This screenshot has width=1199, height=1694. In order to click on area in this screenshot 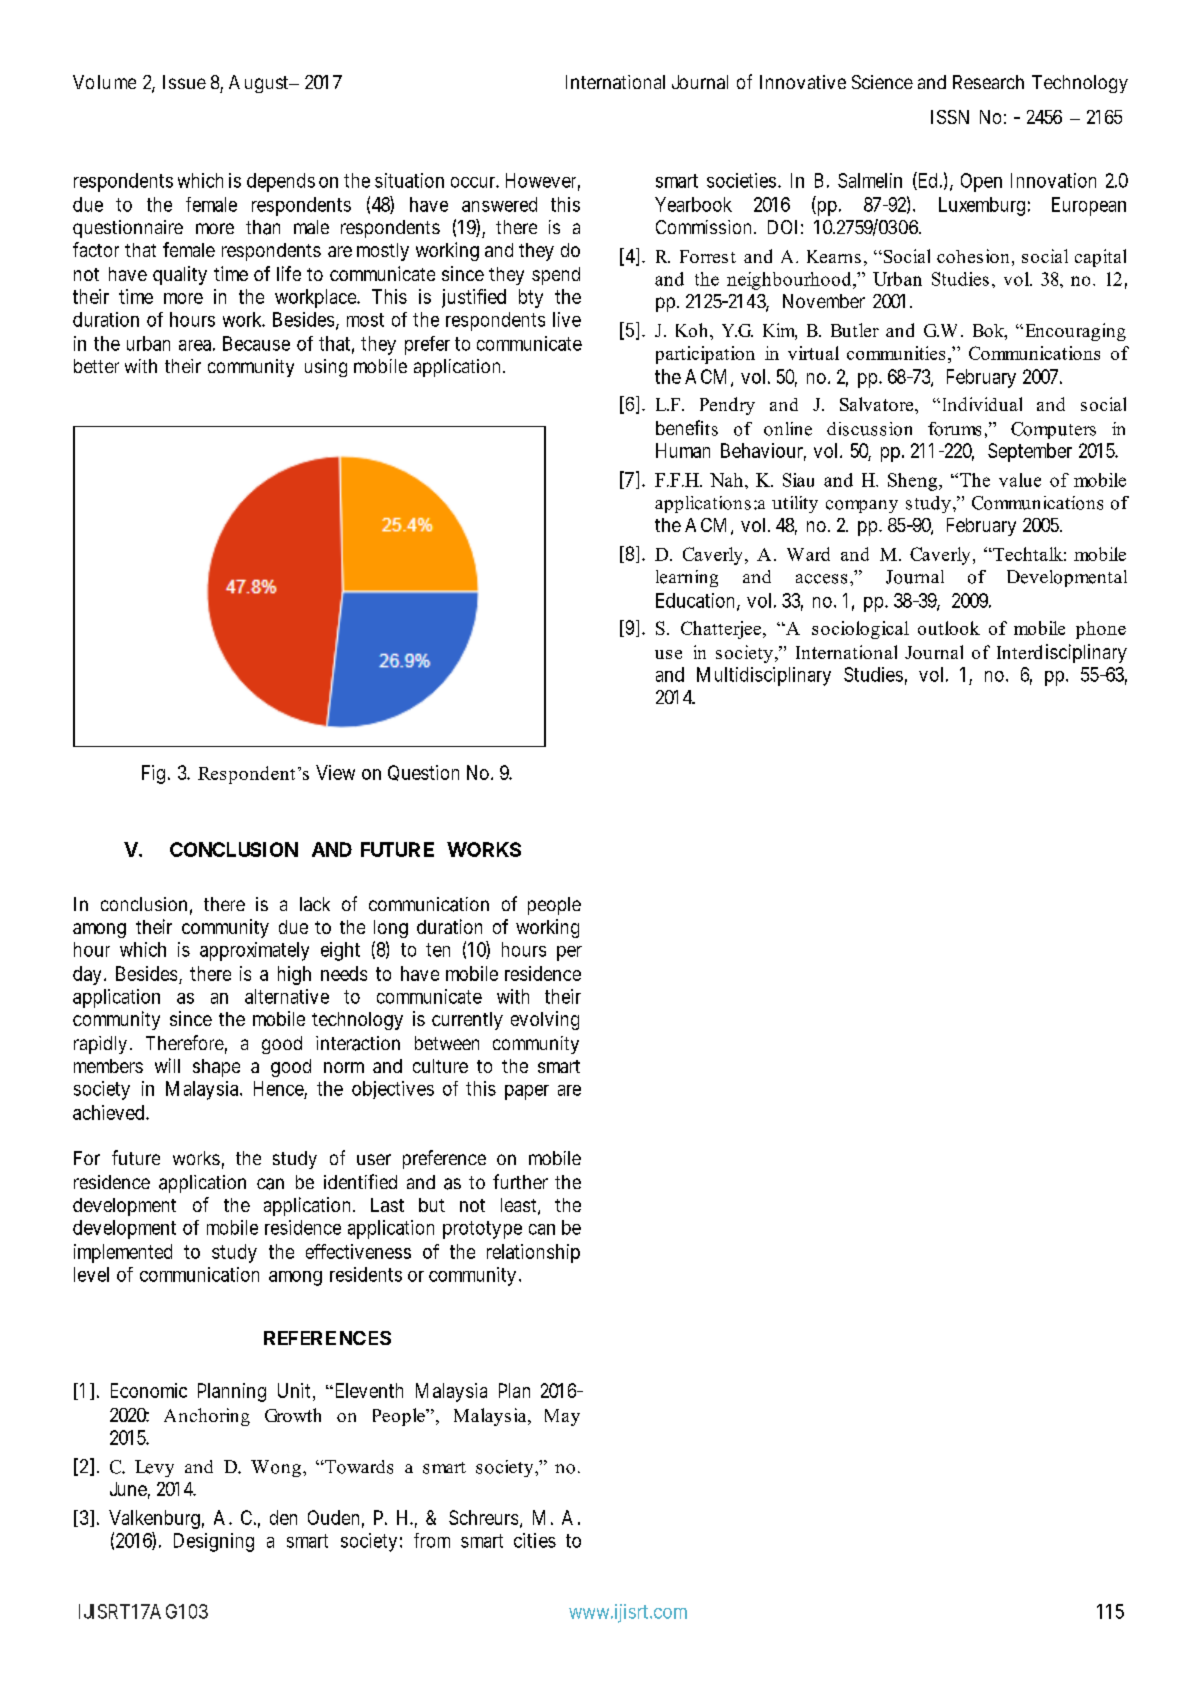, I will do `click(195, 345)`.
